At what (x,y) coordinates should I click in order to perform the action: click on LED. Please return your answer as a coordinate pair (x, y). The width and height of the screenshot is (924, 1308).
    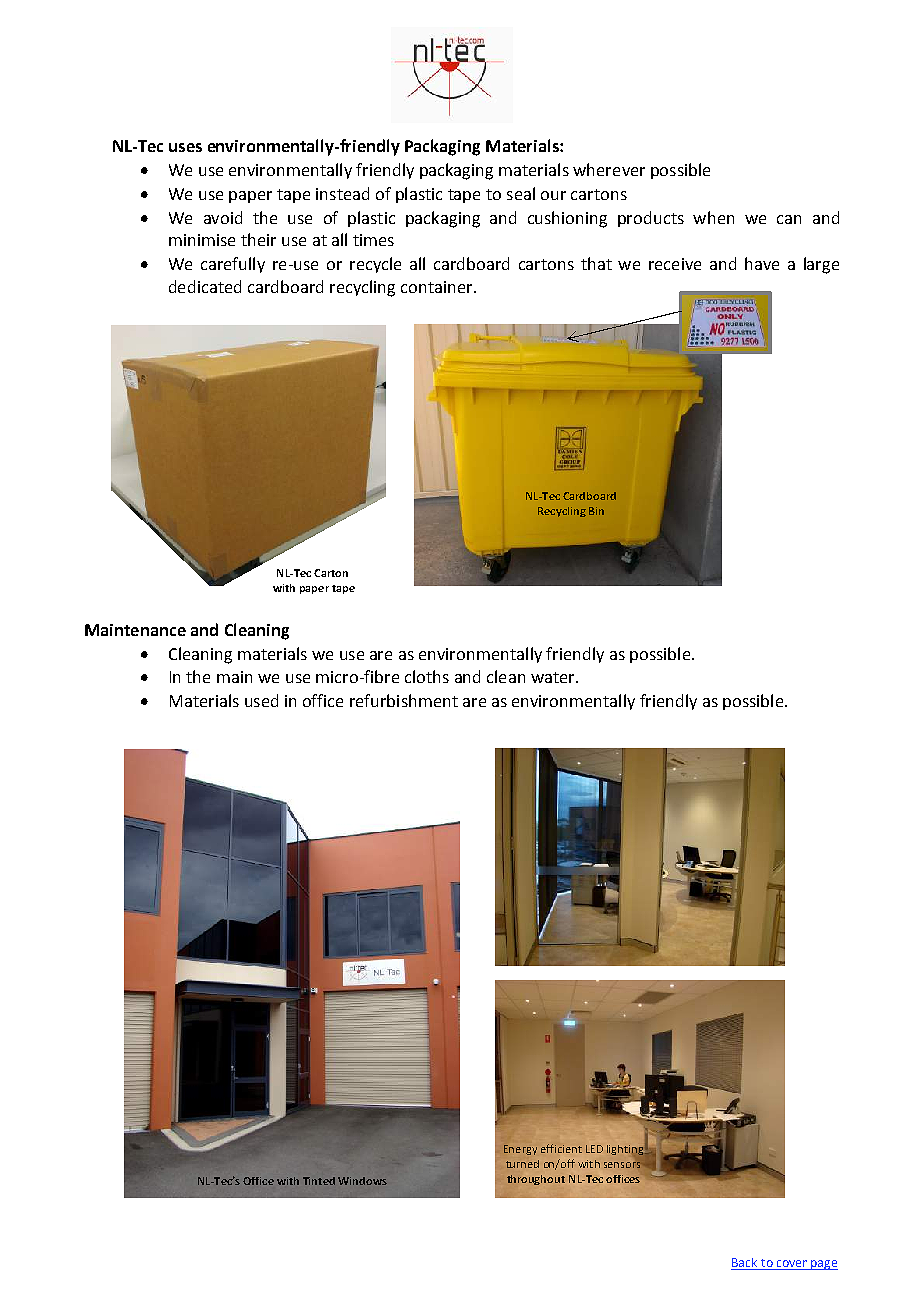
    Looking at the image, I should click on (594, 1149).
